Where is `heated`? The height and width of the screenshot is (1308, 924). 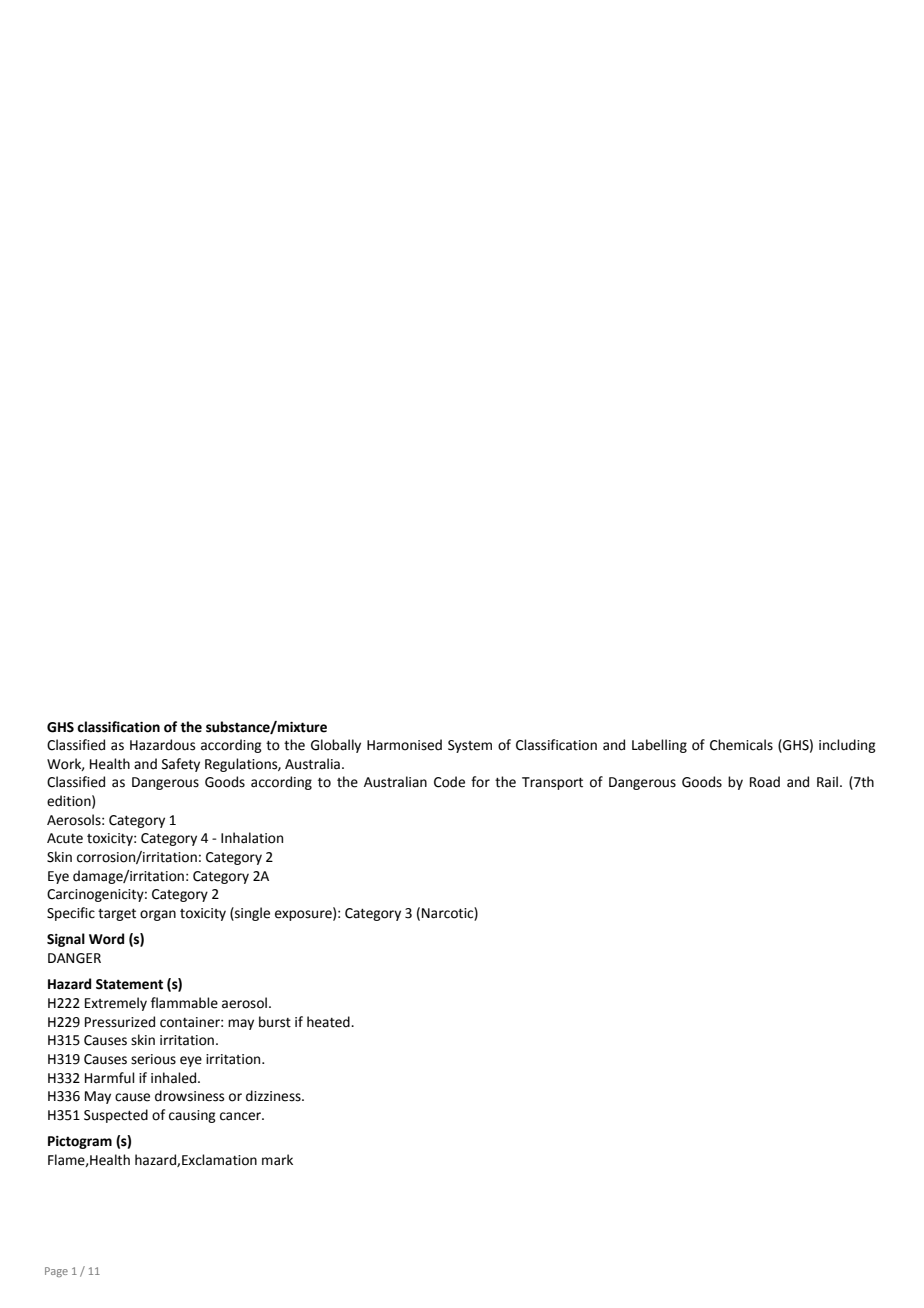 heated is located at coordinates (329, 1022).
